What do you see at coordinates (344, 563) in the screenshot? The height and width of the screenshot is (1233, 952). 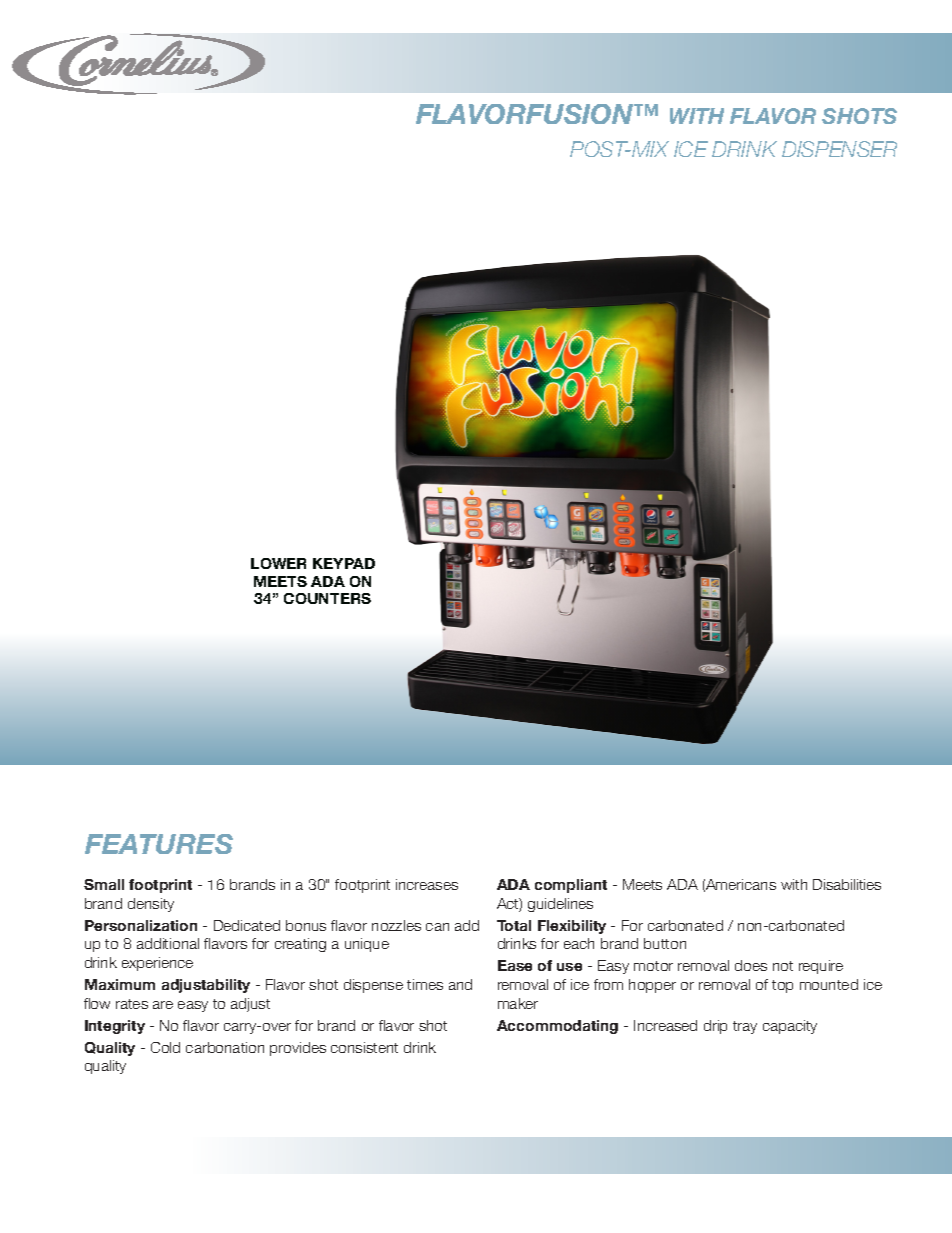 I see `KEYPAD` at bounding box center [344, 563].
